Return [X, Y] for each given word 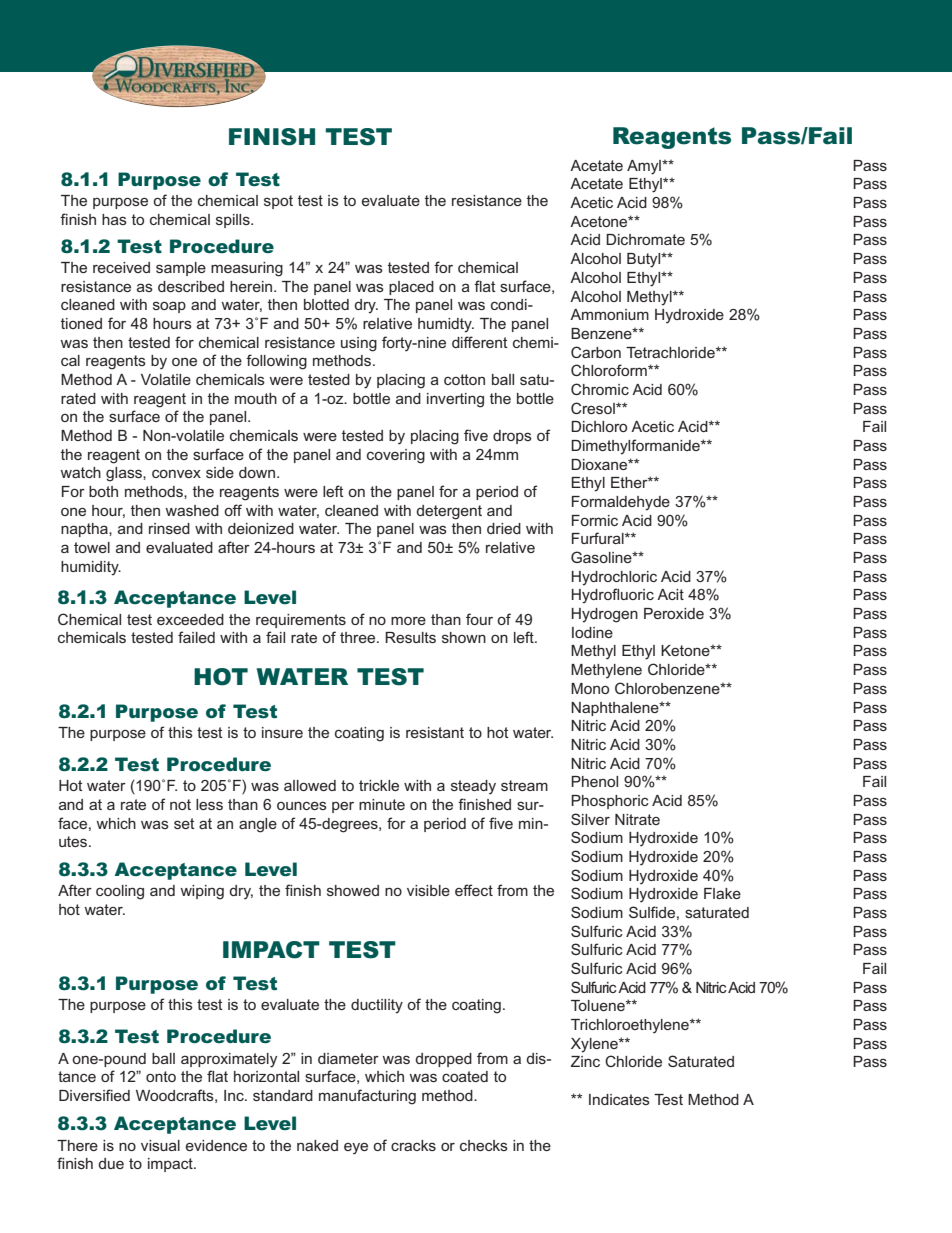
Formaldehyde [621, 503]
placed [411, 288]
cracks [413, 1145]
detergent [449, 512]
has [114, 219]
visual [160, 1145]
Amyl [645, 167]
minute [382, 804]
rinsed [169, 528]
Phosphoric [610, 802]
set [184, 823]
